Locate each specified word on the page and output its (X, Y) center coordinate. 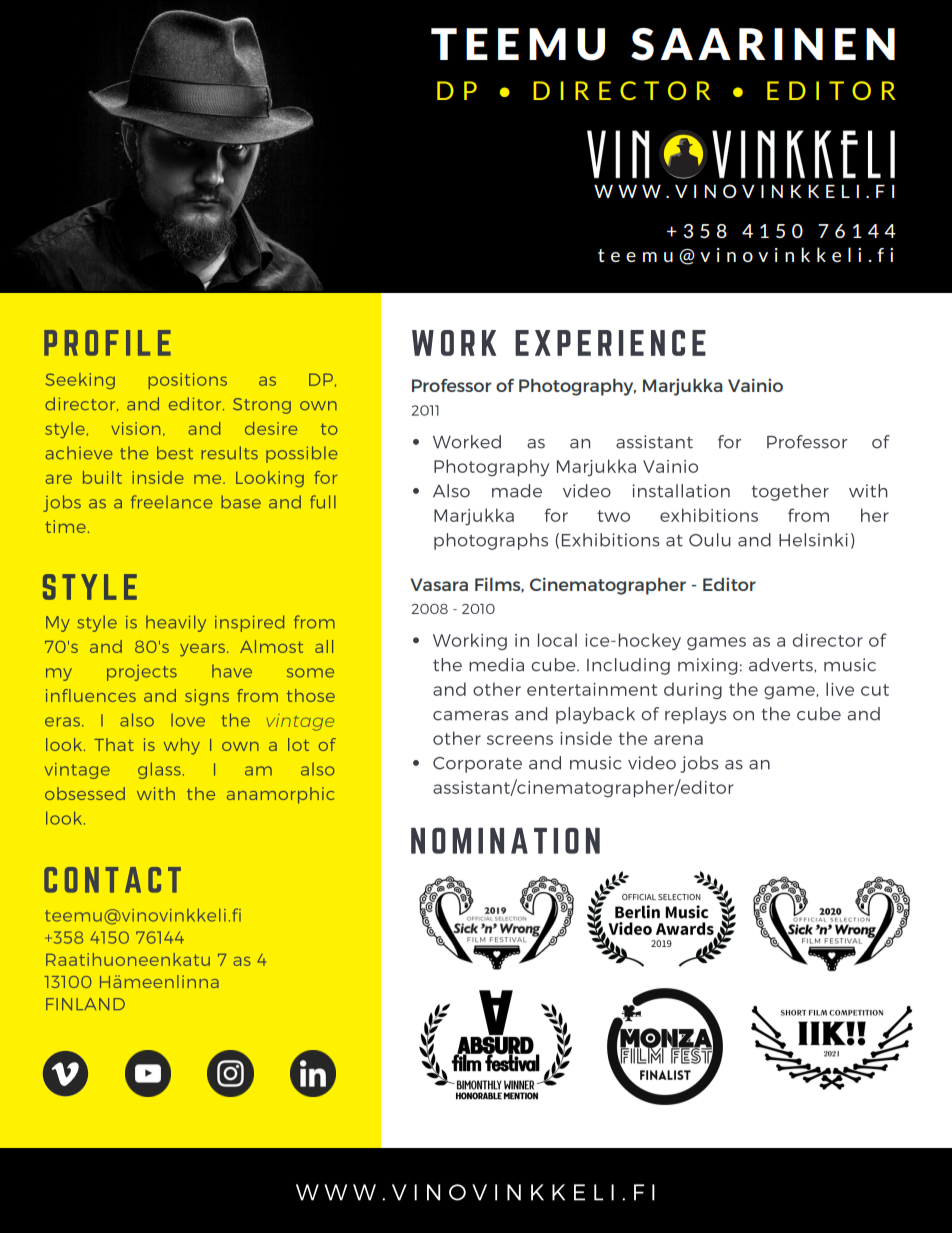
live (840, 689)
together (790, 492)
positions (187, 381)
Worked (467, 442)
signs (207, 697)
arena (678, 740)
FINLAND (85, 1004)
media (496, 665)
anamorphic (281, 795)
